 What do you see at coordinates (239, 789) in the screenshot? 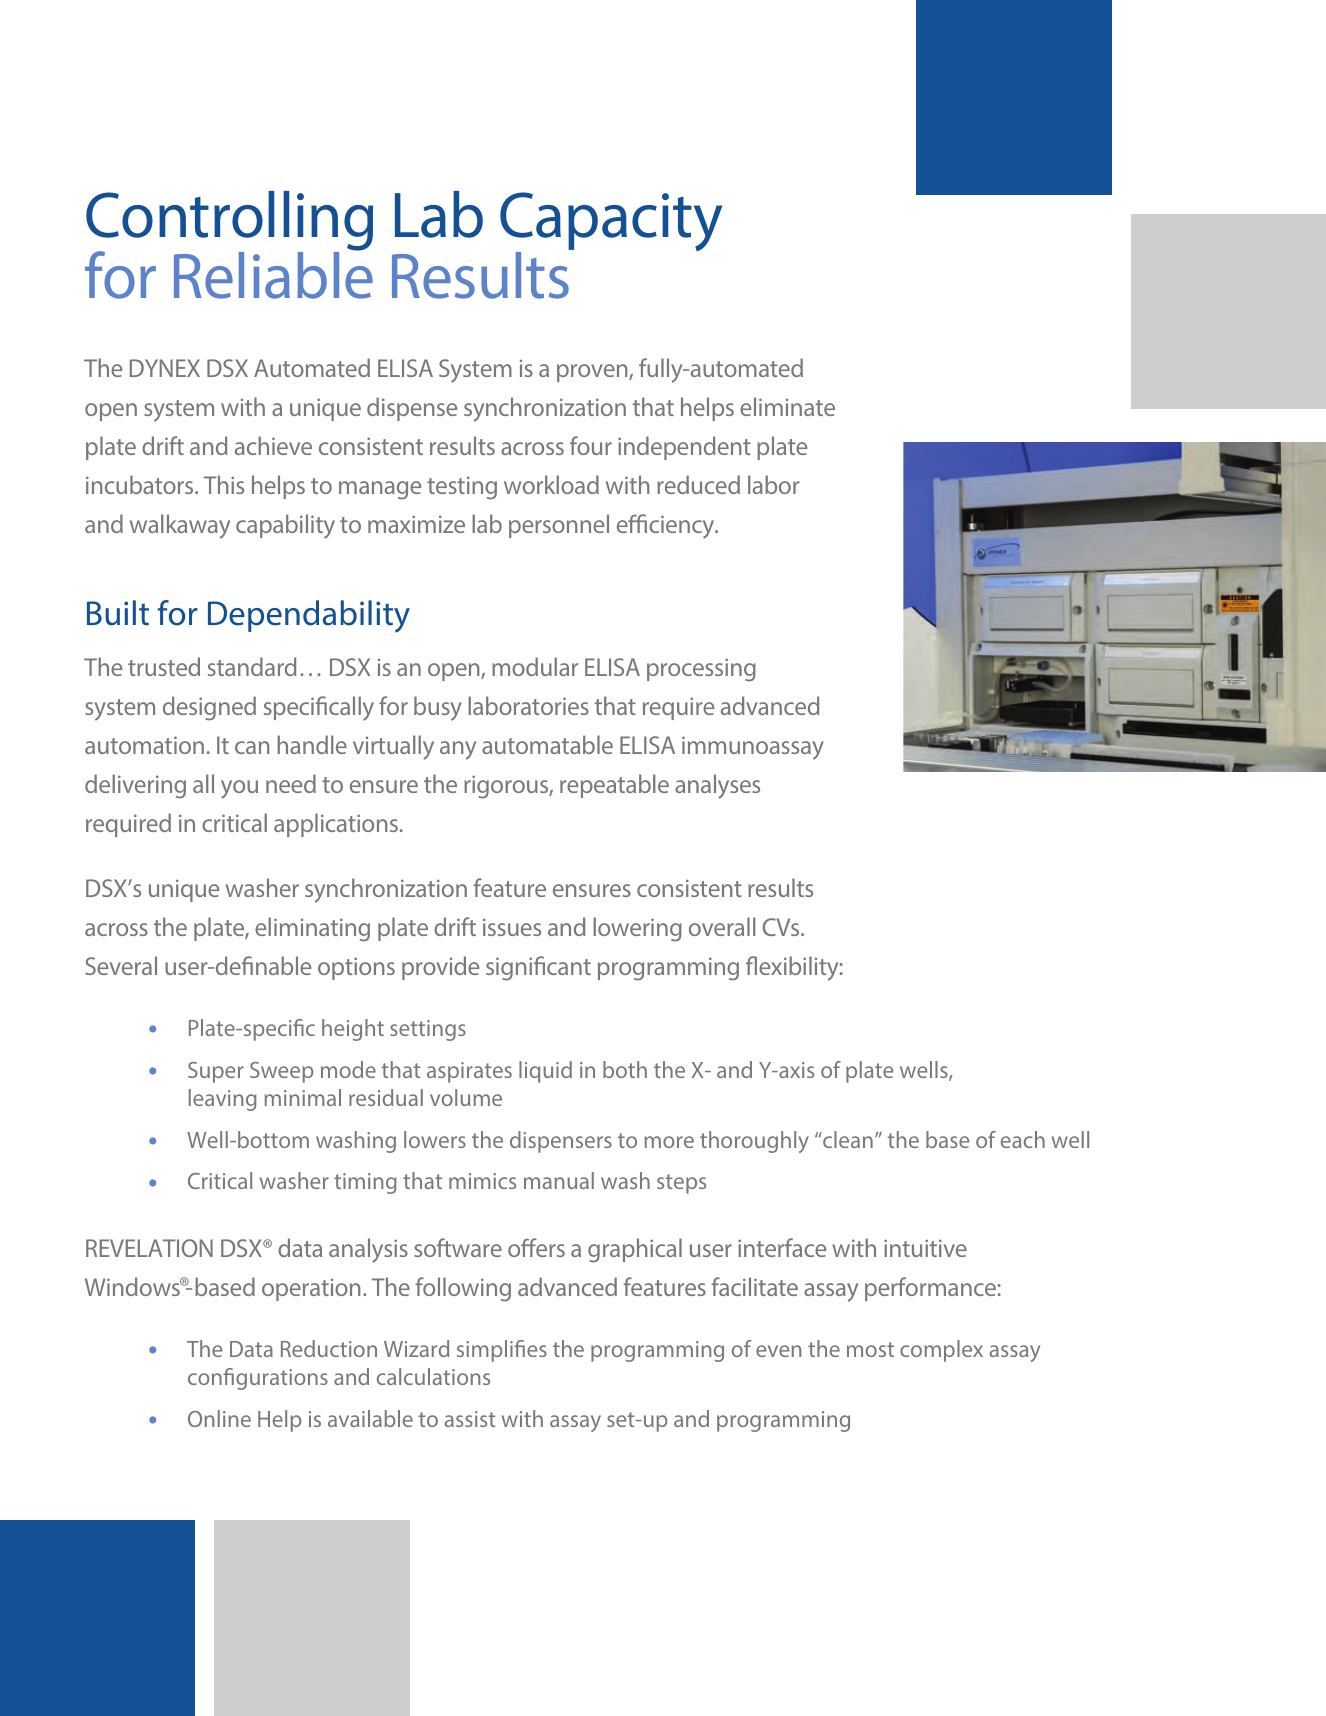
I see `you` at bounding box center [239, 789].
